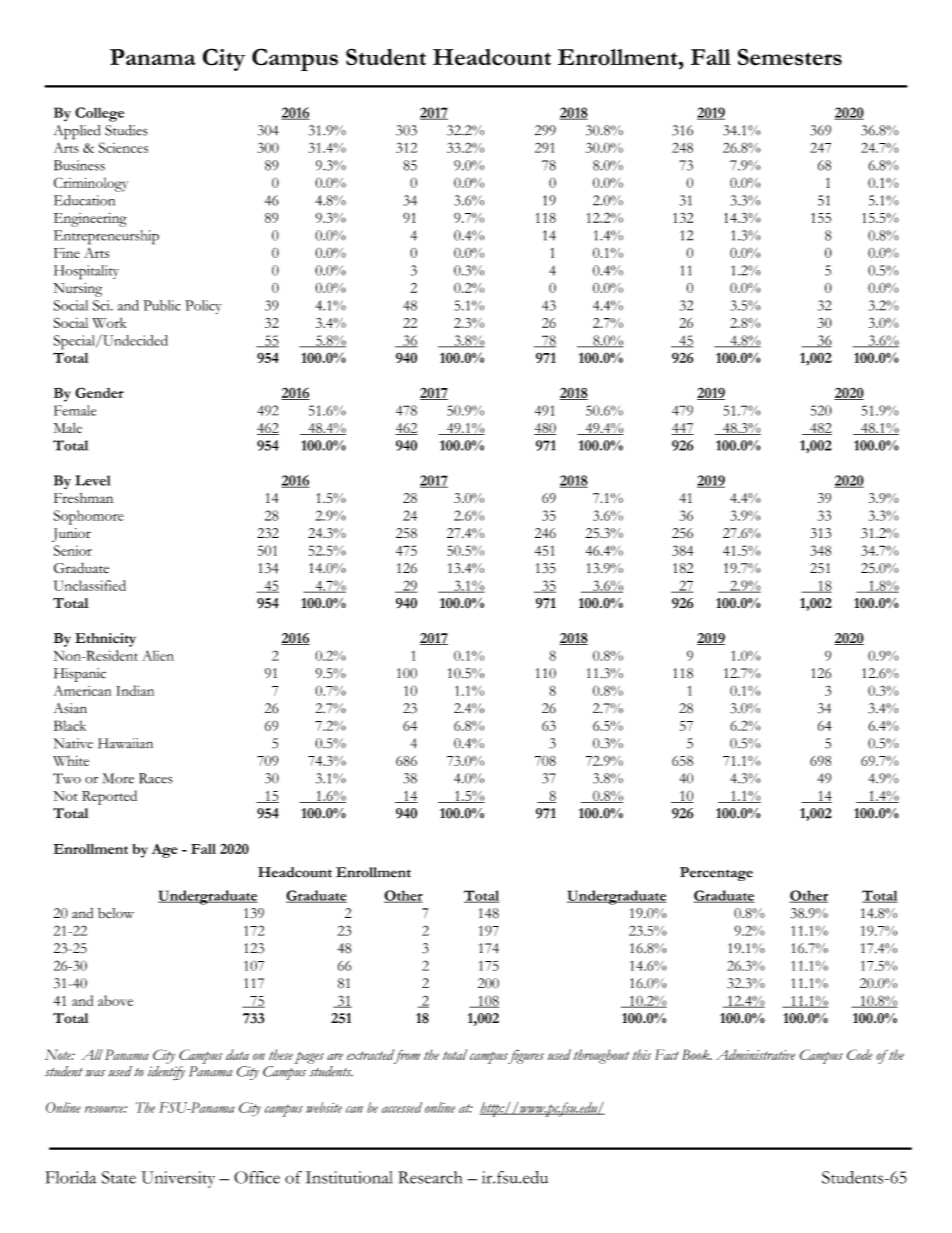 This screenshot has height=1233, width=952. Describe the element at coordinates (178, 1179) in the screenshot. I see `University` at that location.
